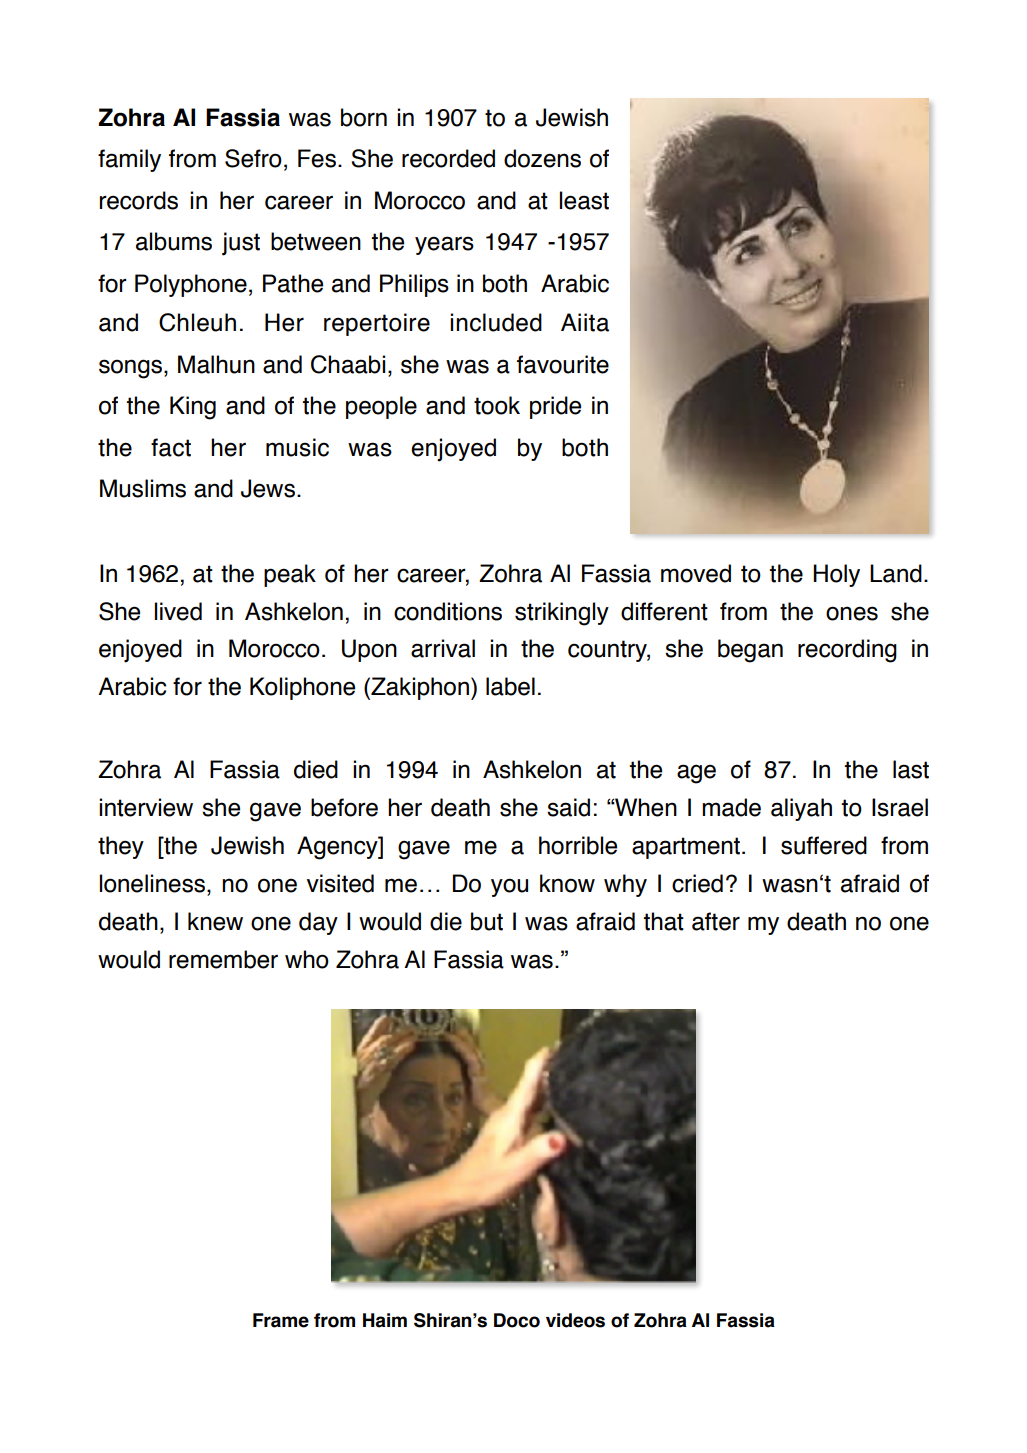 The image size is (1027, 1453). Describe the element at coordinates (575, 1320) in the document. I see `videos` at that location.
